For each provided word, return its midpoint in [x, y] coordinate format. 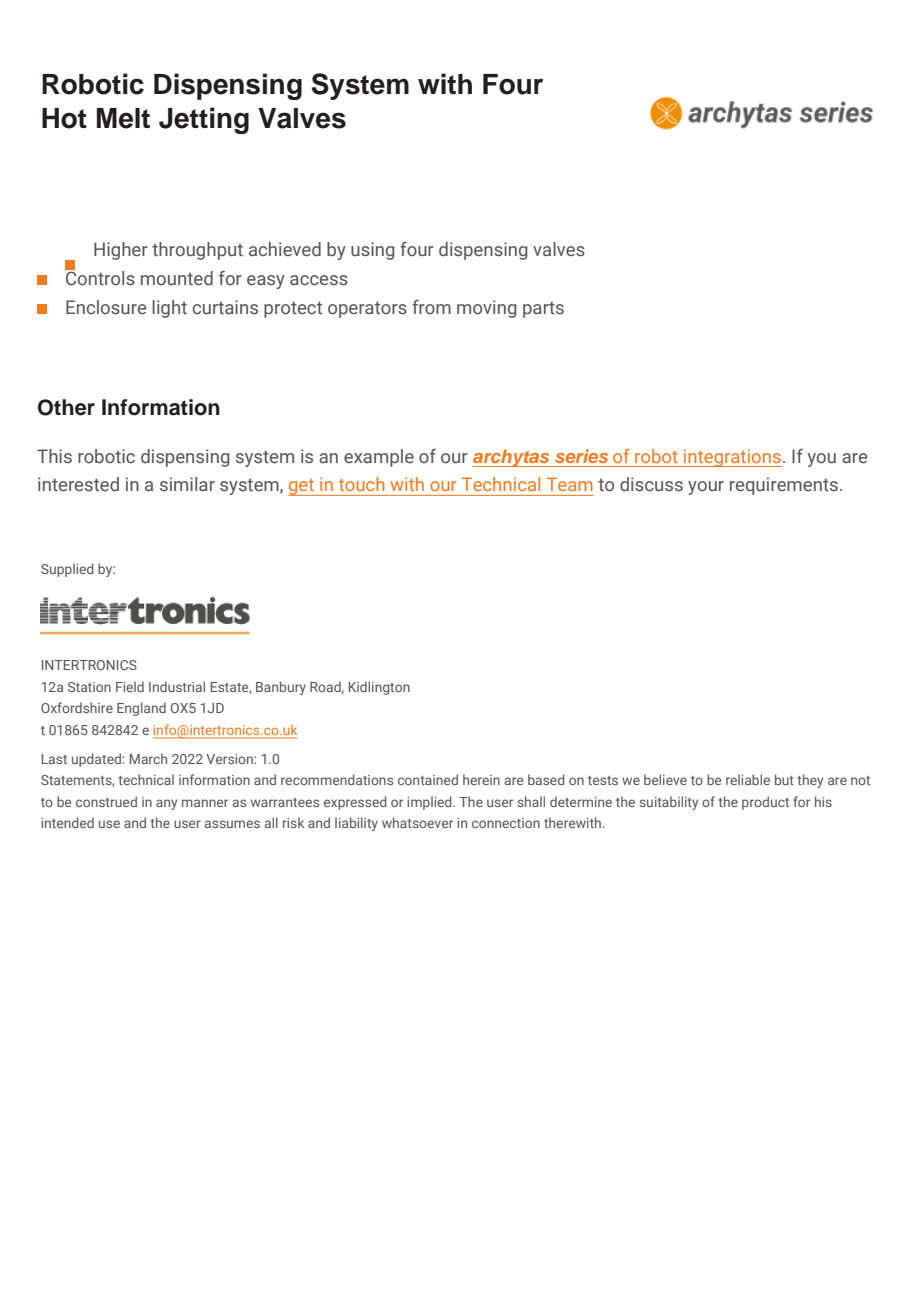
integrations [732, 458]
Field [130, 686]
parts [543, 310]
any [166, 804]
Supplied [67, 570]
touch [361, 484]
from [431, 307]
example [379, 458]
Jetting [204, 120]
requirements [784, 486]
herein [481, 779]
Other [66, 407]
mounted [177, 278]
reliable [748, 779]
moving [486, 309]
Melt [123, 118]
